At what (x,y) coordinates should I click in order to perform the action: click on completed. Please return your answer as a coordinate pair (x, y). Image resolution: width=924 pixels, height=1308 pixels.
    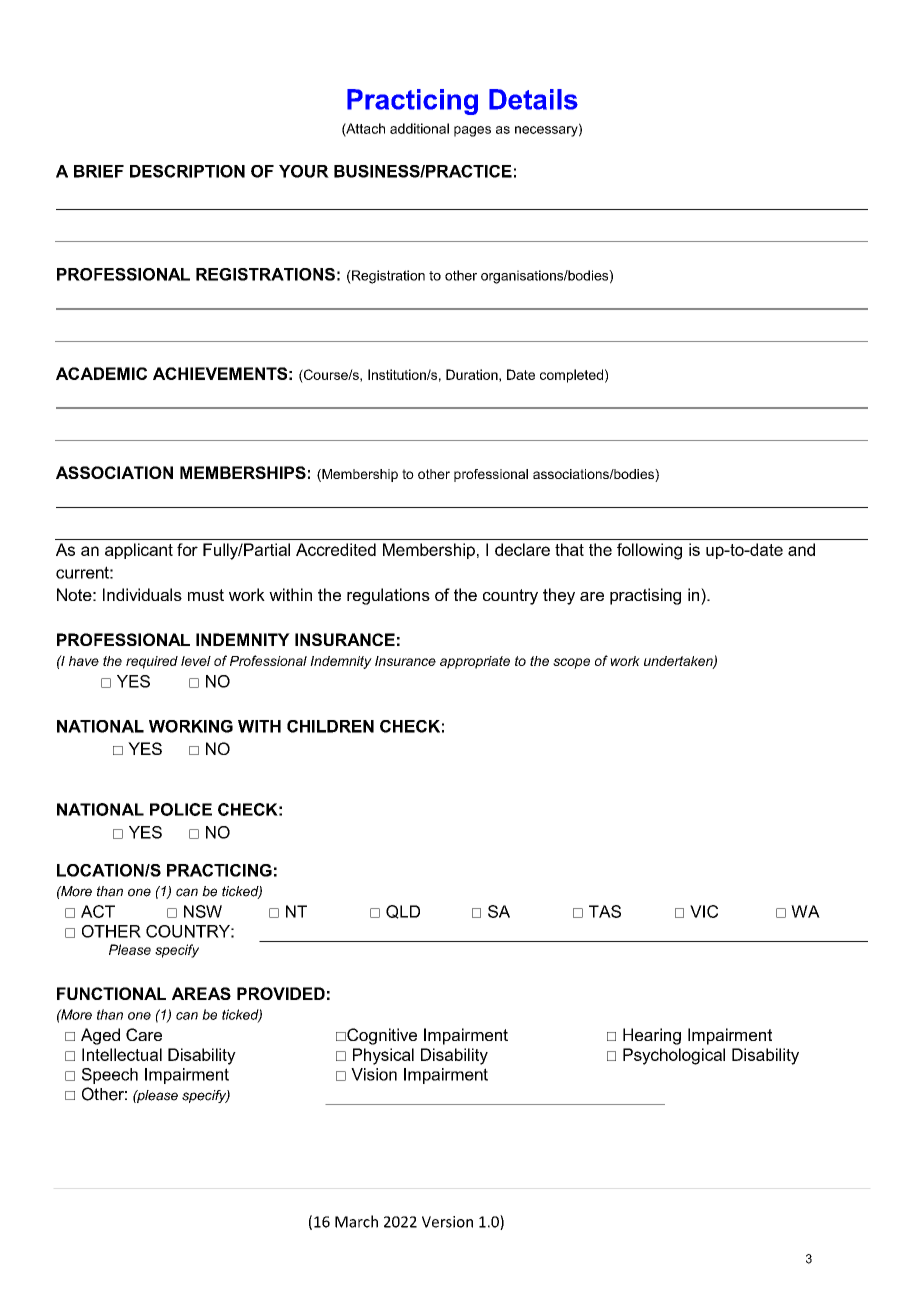
    Looking at the image, I should click on (571, 376).
